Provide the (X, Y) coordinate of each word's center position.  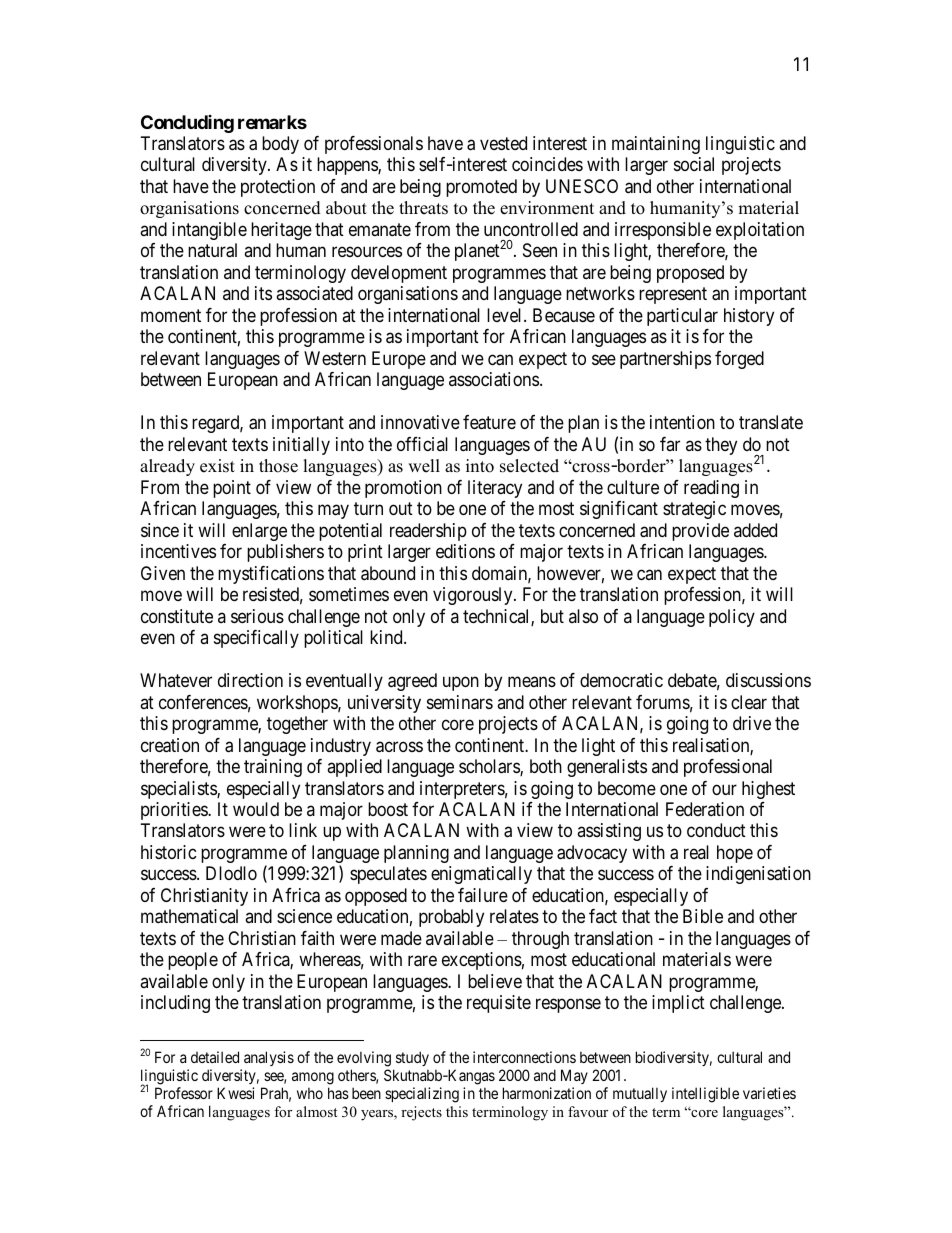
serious (257, 616)
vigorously (474, 596)
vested (503, 143)
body (280, 145)
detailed (215, 1057)
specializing (422, 1095)
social (694, 164)
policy (732, 618)
